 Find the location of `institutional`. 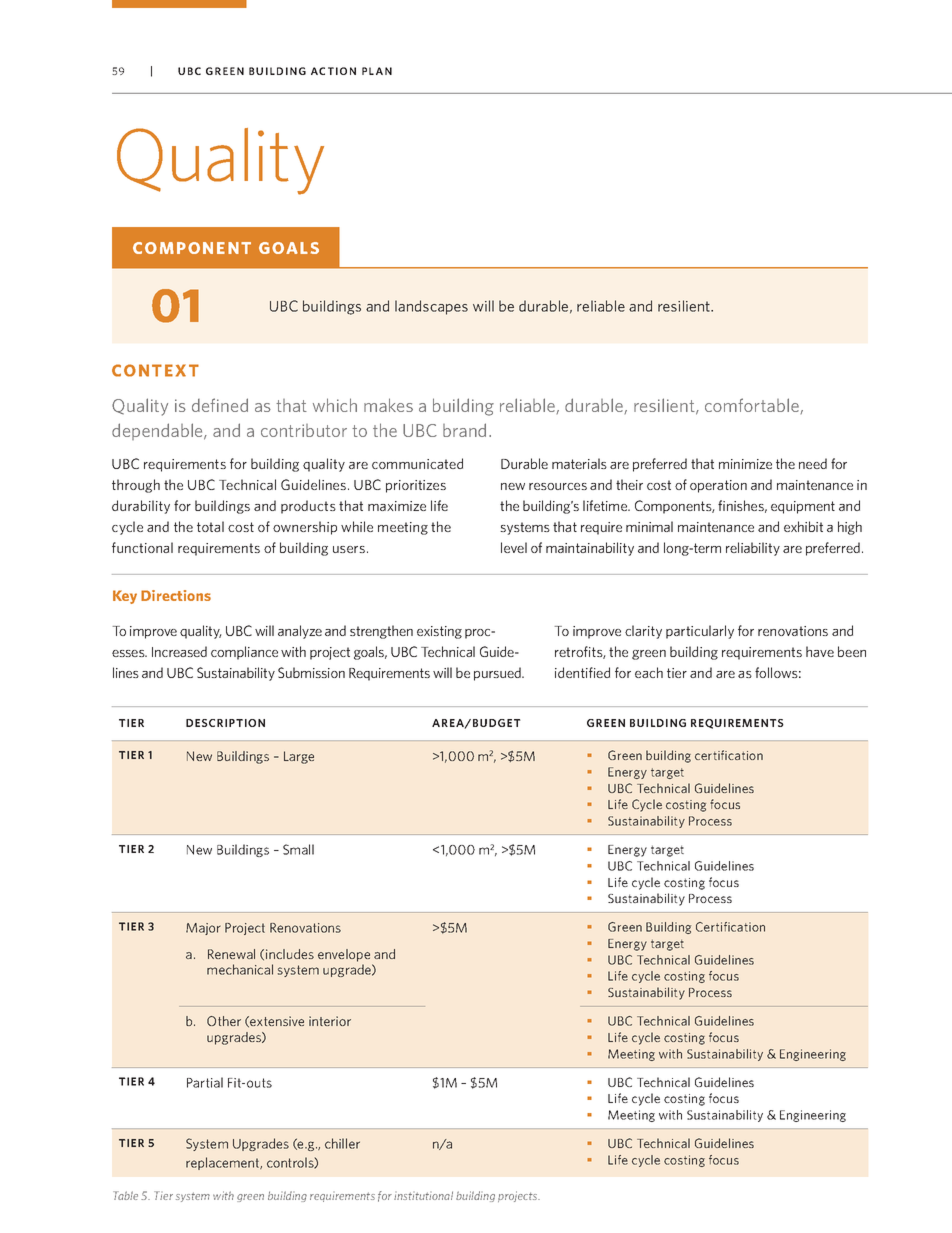

institutional is located at coordinates (423, 1195).
